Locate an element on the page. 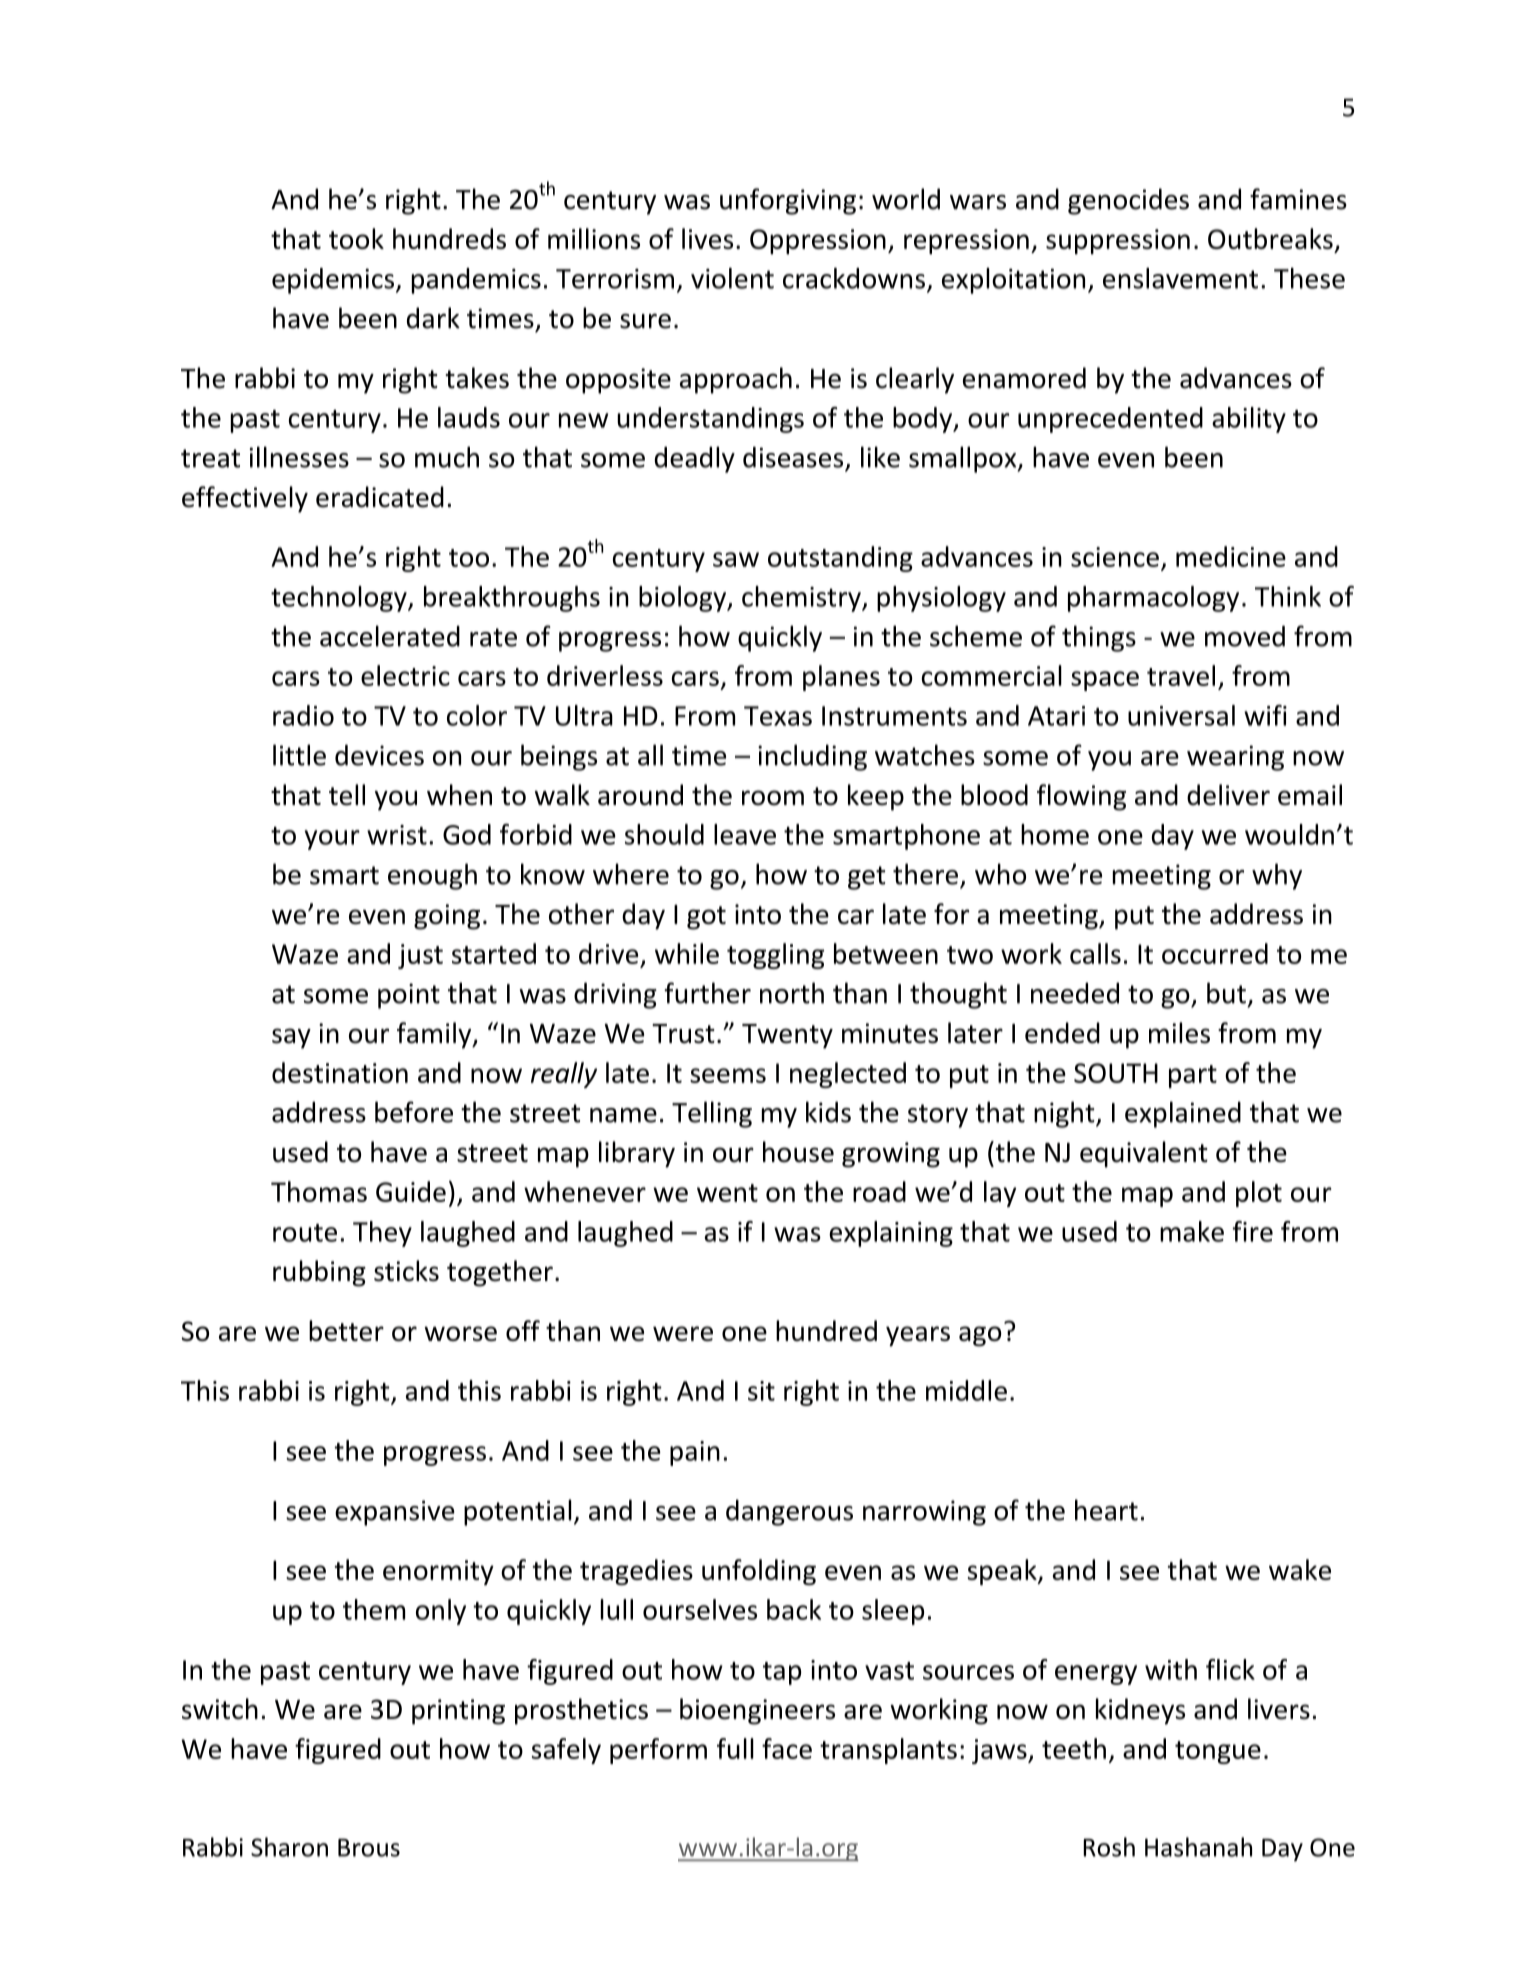 The image size is (1536, 1988). Sharon is located at coordinates (289, 1847).
